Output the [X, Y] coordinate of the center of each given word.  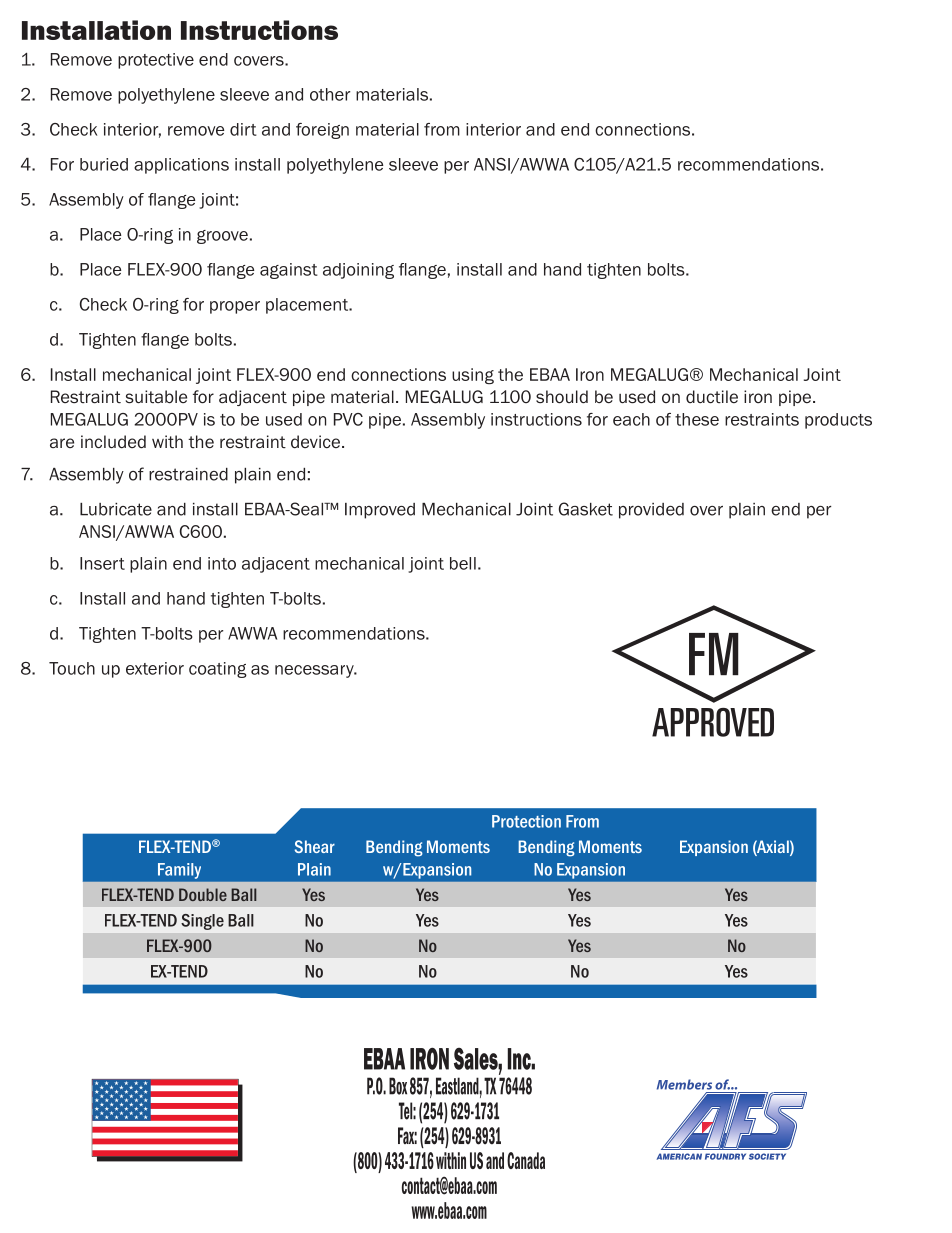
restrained [188, 474]
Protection [526, 821]
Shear [315, 846]
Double [203, 894]
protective [156, 61]
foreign [322, 131]
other [330, 94]
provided [651, 511]
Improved [380, 511]
